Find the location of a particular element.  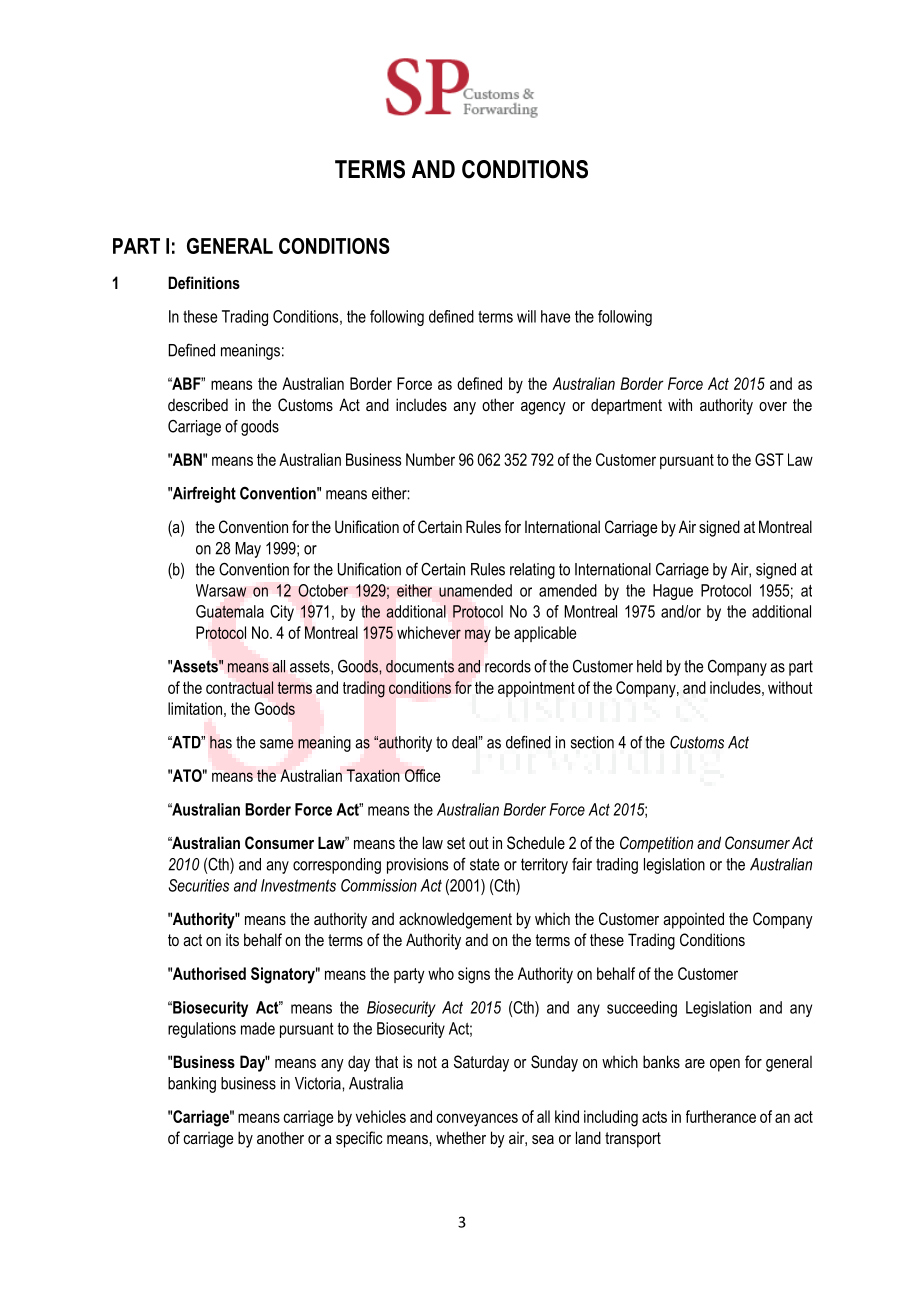

will is located at coordinates (526, 316).
